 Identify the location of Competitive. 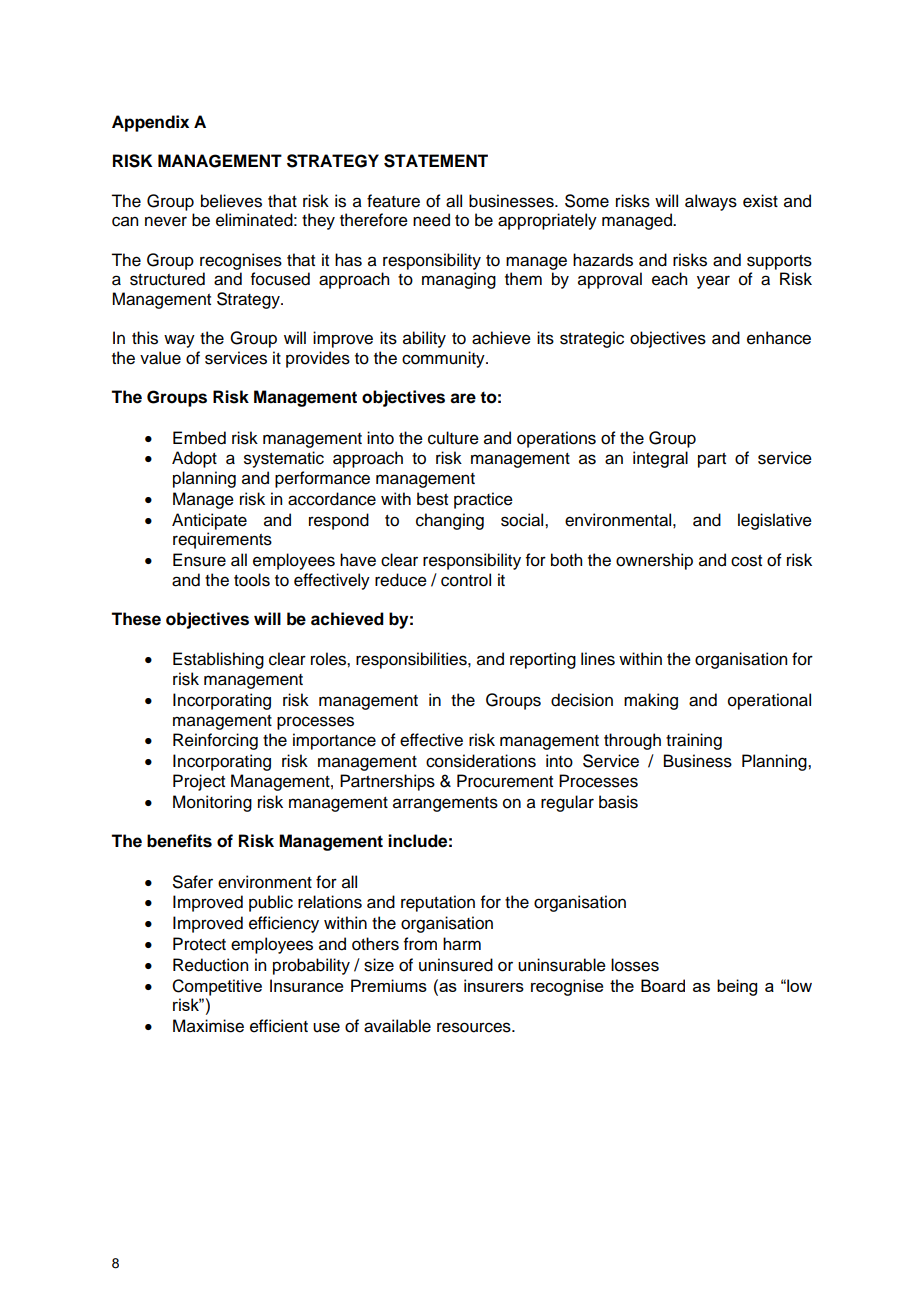
(217, 987).
